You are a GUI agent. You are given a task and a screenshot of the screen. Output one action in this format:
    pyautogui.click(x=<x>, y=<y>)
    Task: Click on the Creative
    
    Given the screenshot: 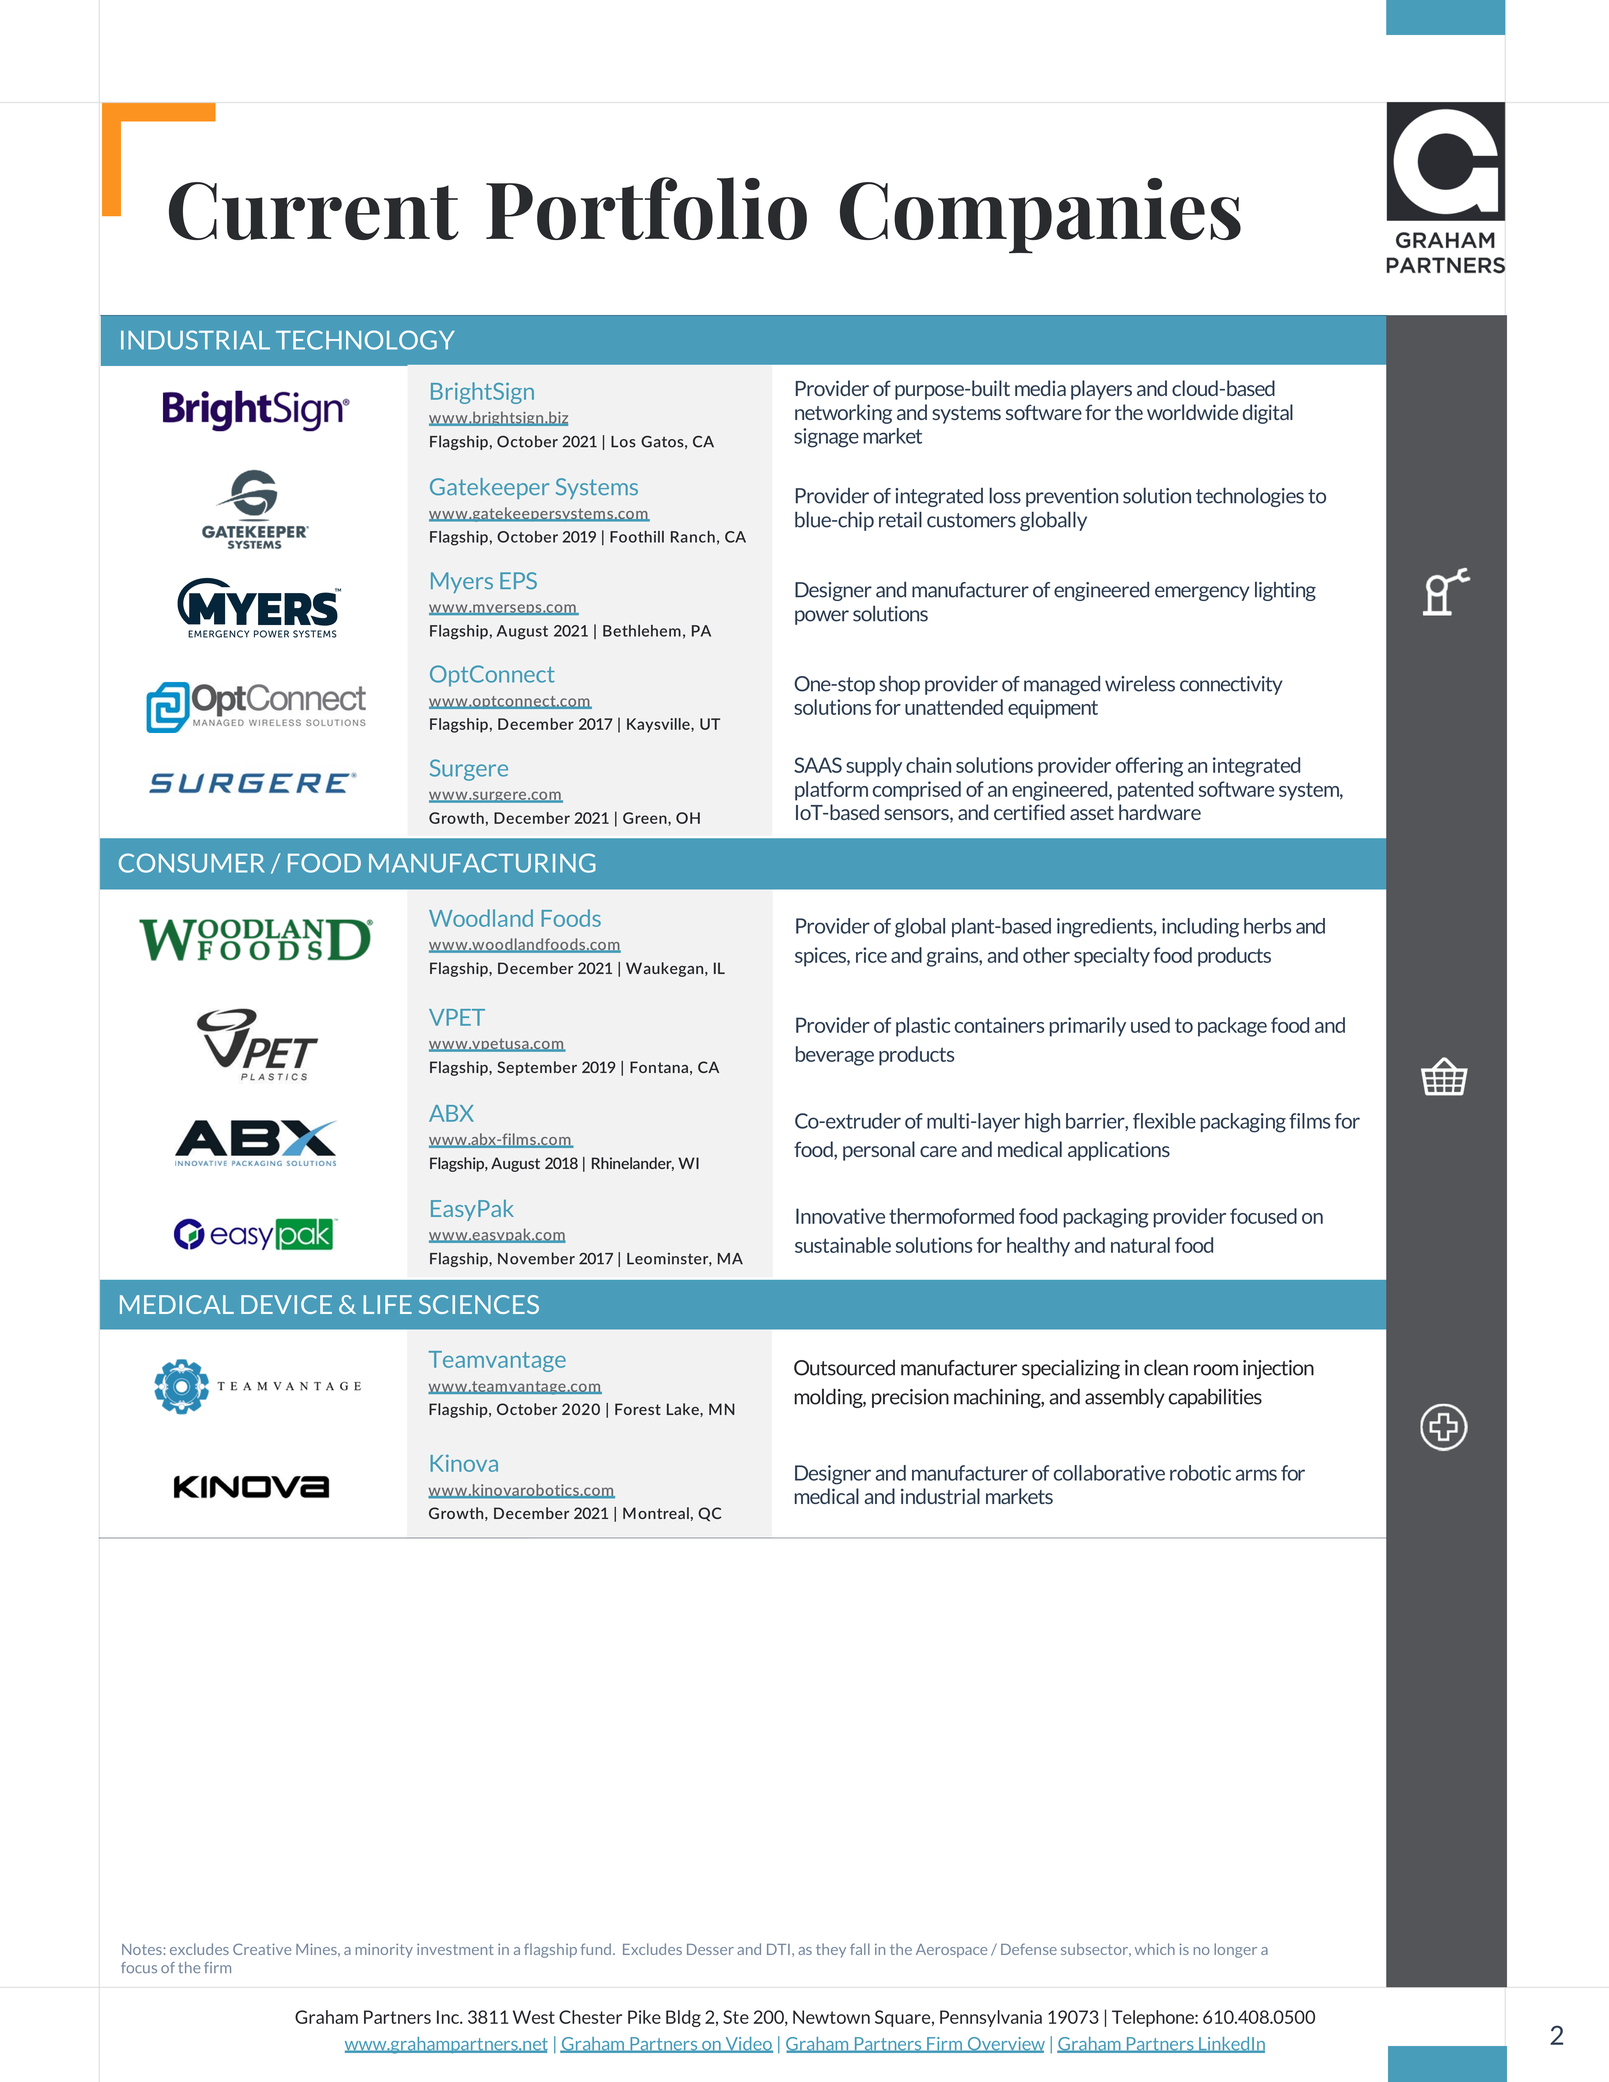 What is the action you would take?
    pyautogui.click(x=262, y=1949)
